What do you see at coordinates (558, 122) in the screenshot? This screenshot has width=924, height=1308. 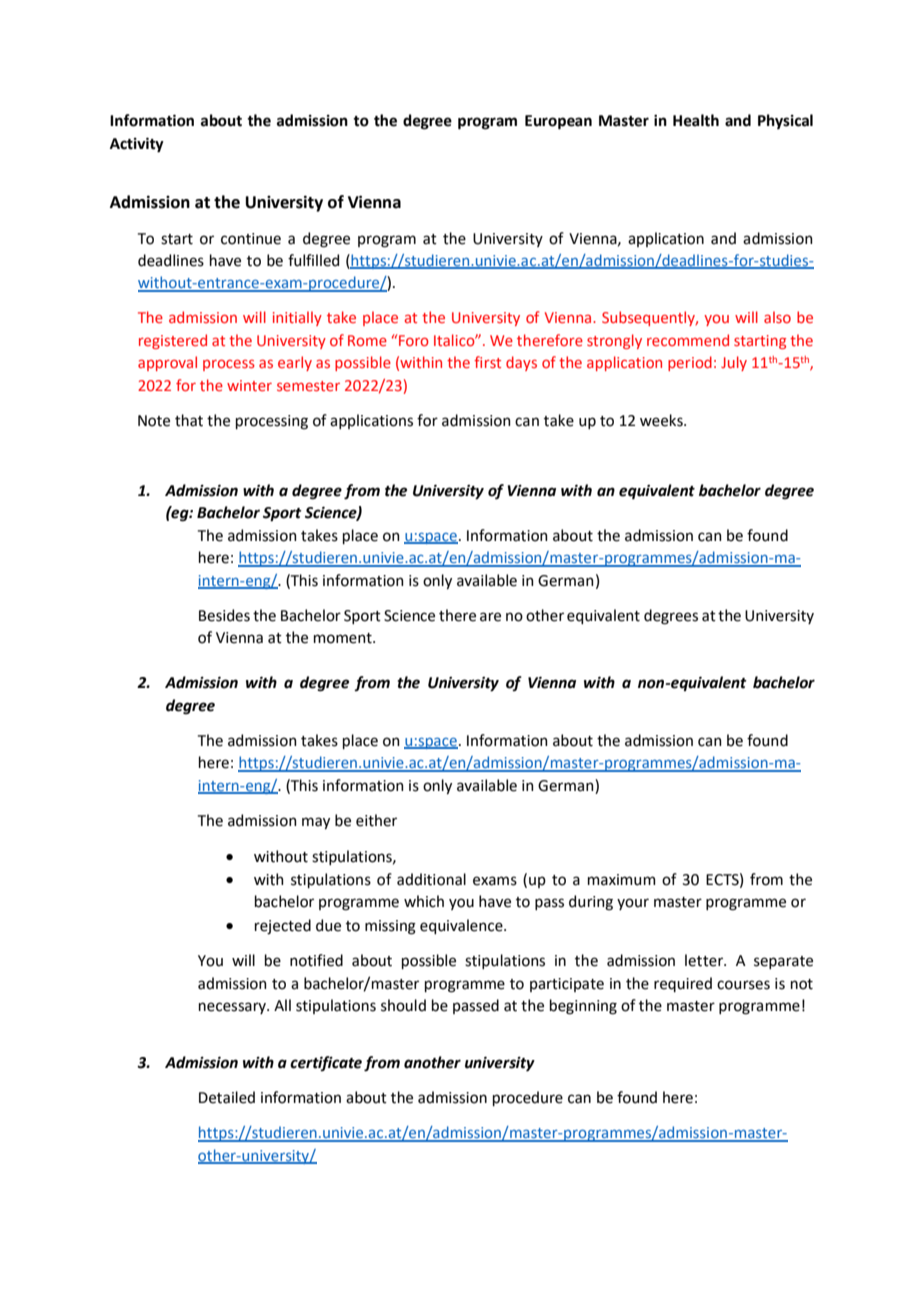 I see `European` at bounding box center [558, 122].
